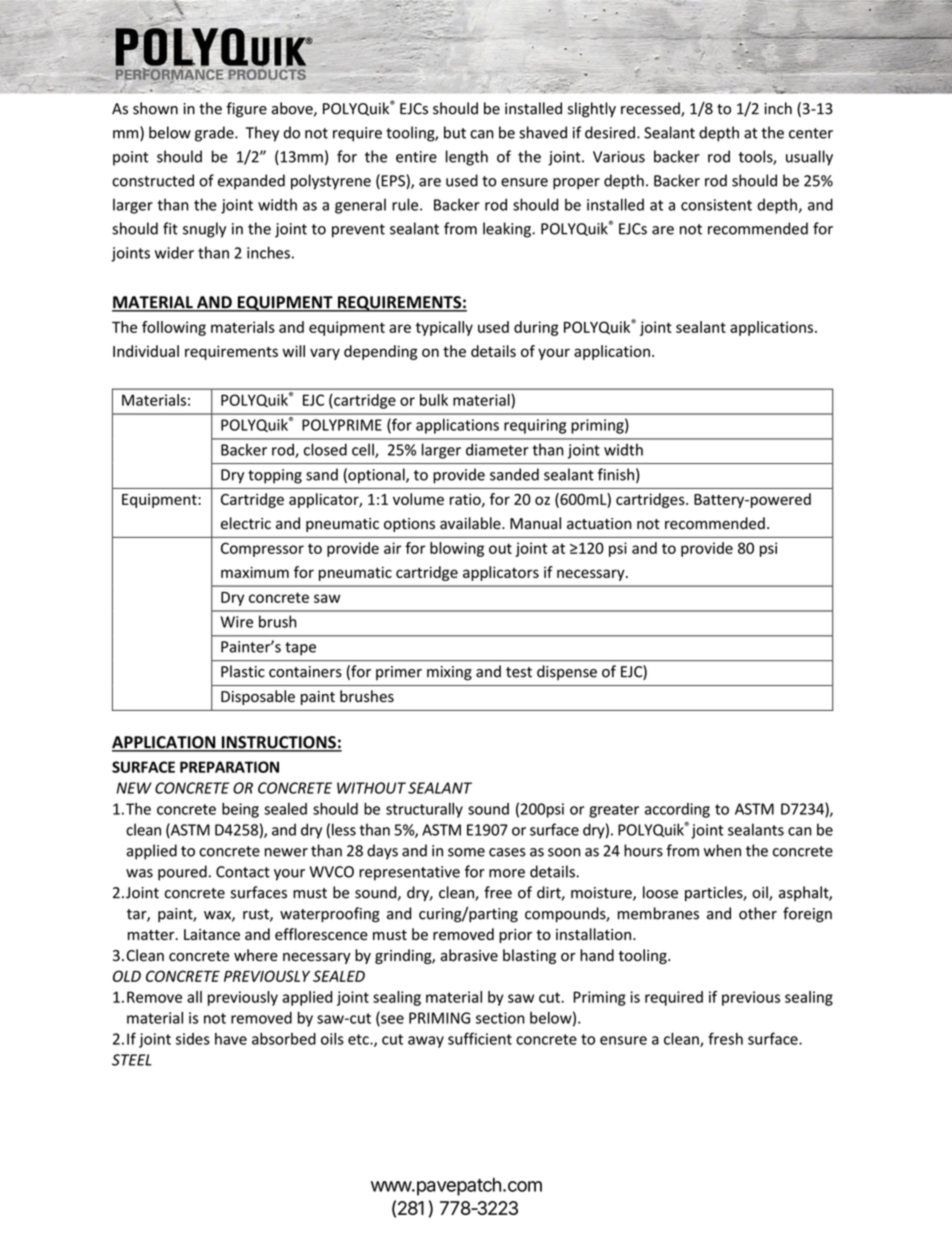 Image resolution: width=952 pixels, height=1233 pixels. I want to click on sides, so click(193, 1039).
